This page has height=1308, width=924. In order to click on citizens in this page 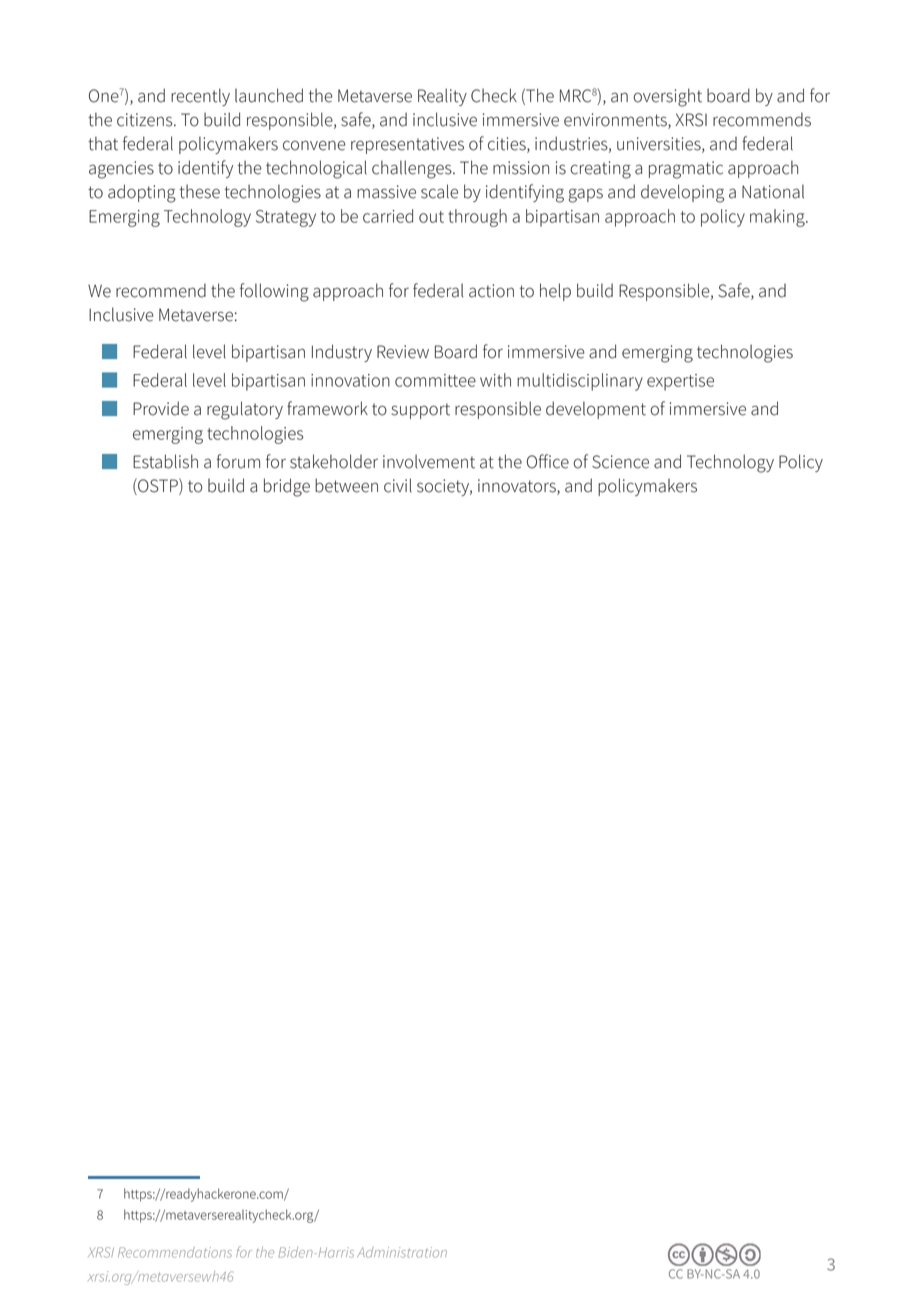, I will do `click(146, 120)`.
